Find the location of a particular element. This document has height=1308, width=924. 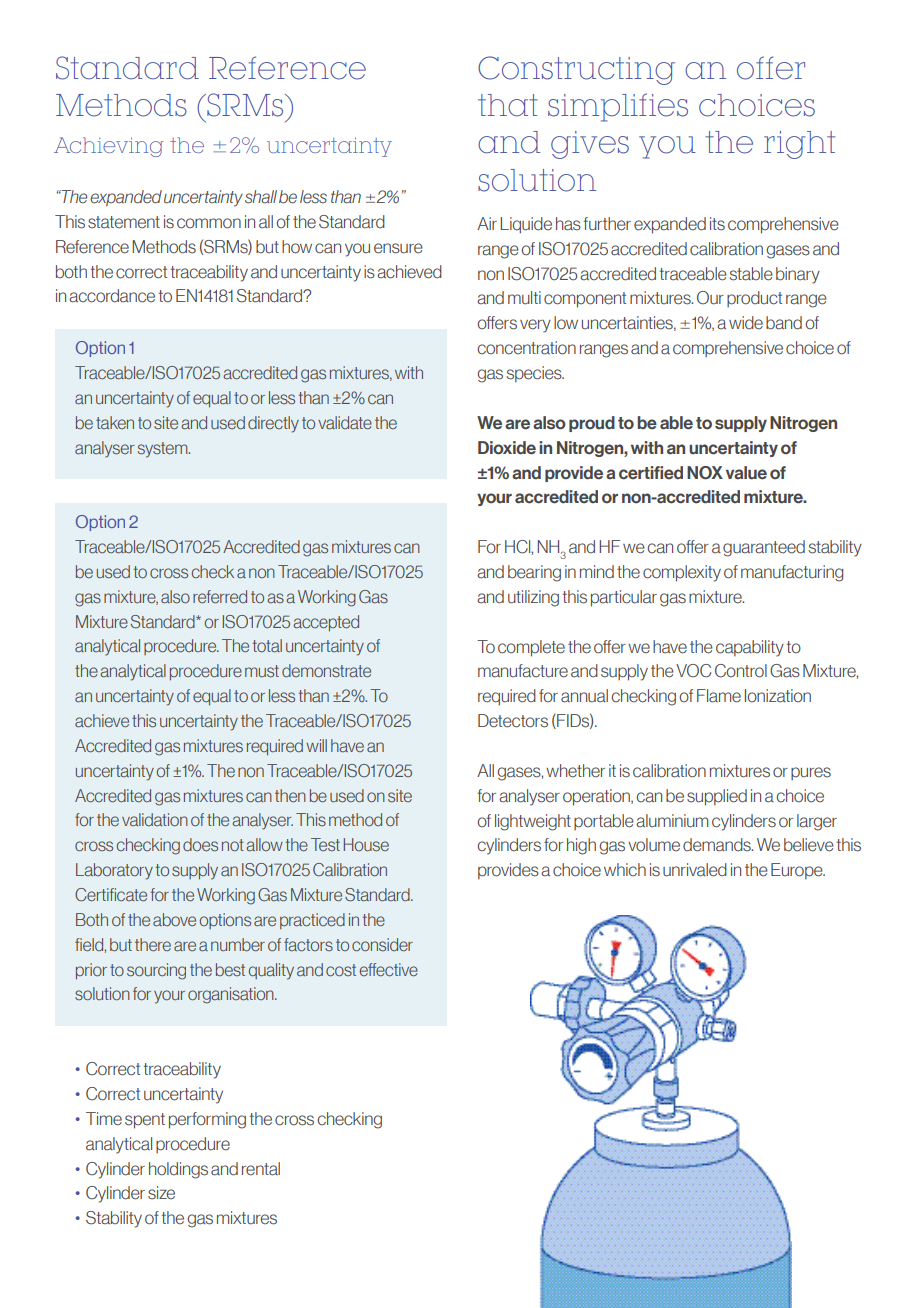

complete is located at coordinates (531, 648).
